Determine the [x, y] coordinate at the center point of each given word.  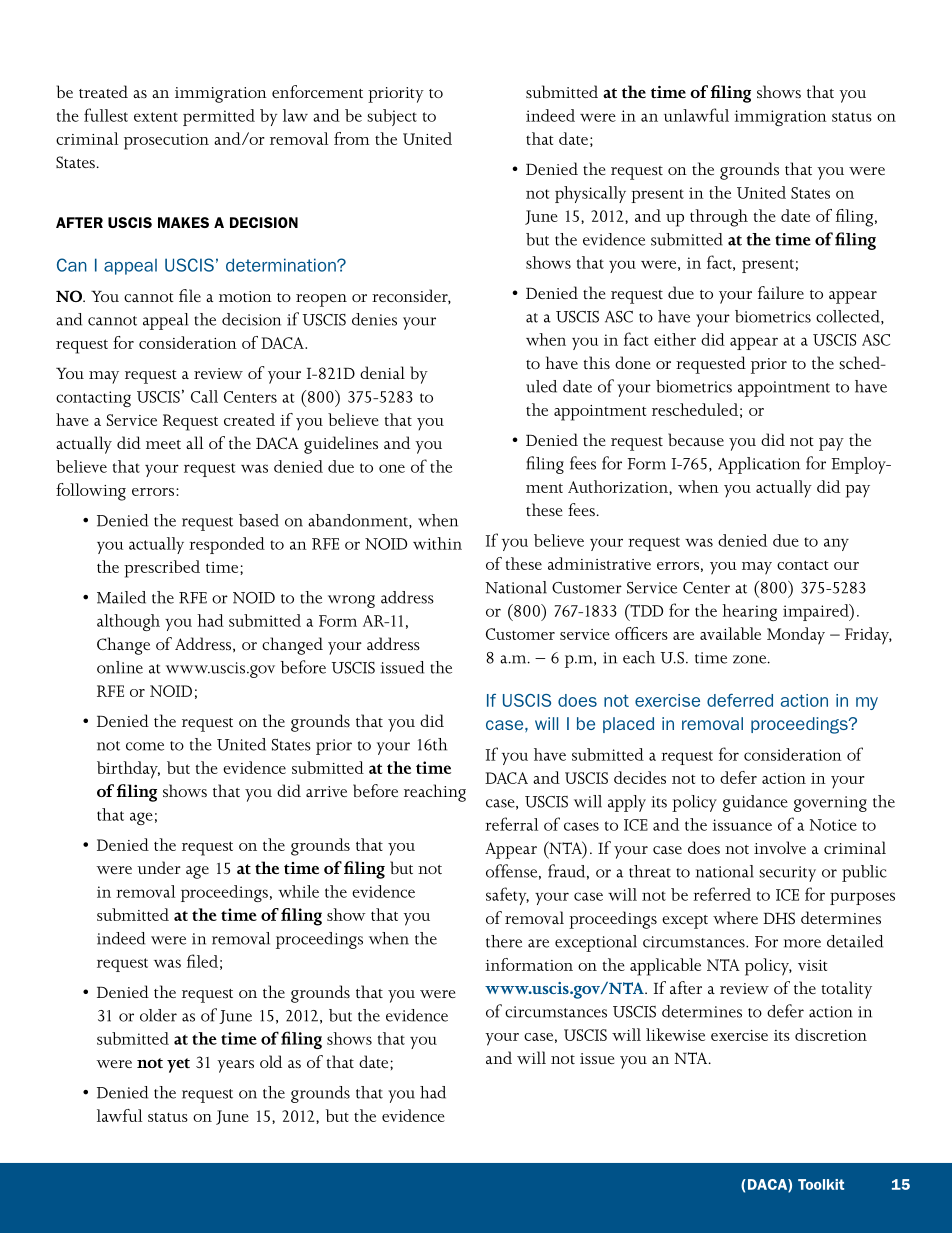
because [696, 439]
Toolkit [821, 1184]
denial [382, 372]
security [787, 874]
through [719, 218]
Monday [796, 636]
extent [156, 117]
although [128, 622]
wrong [351, 601]
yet [178, 1065]
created [249, 419]
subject [392, 117]
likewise [675, 1034]
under [159, 867]
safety [507, 896]
